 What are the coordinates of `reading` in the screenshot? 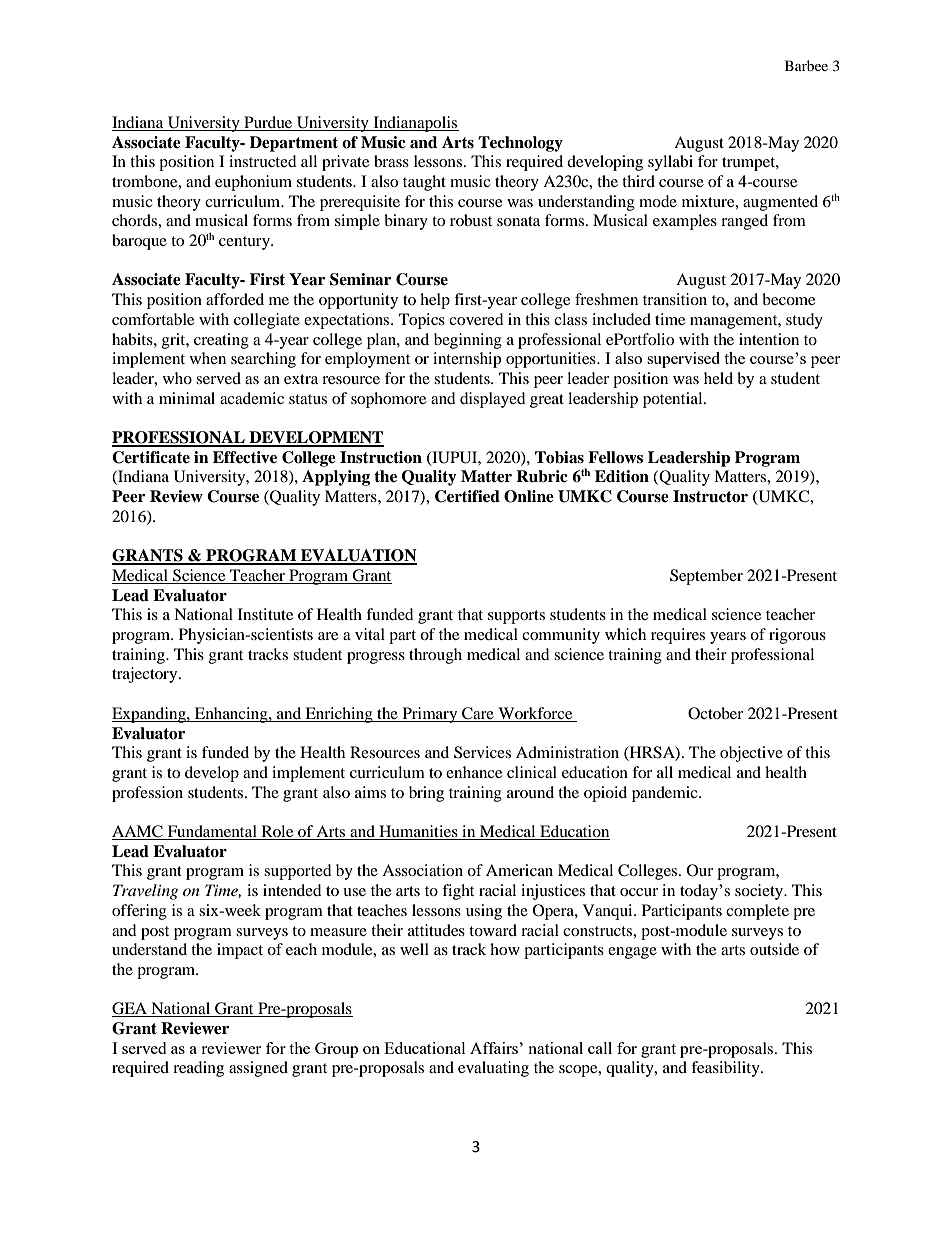 It's located at (198, 1069).
